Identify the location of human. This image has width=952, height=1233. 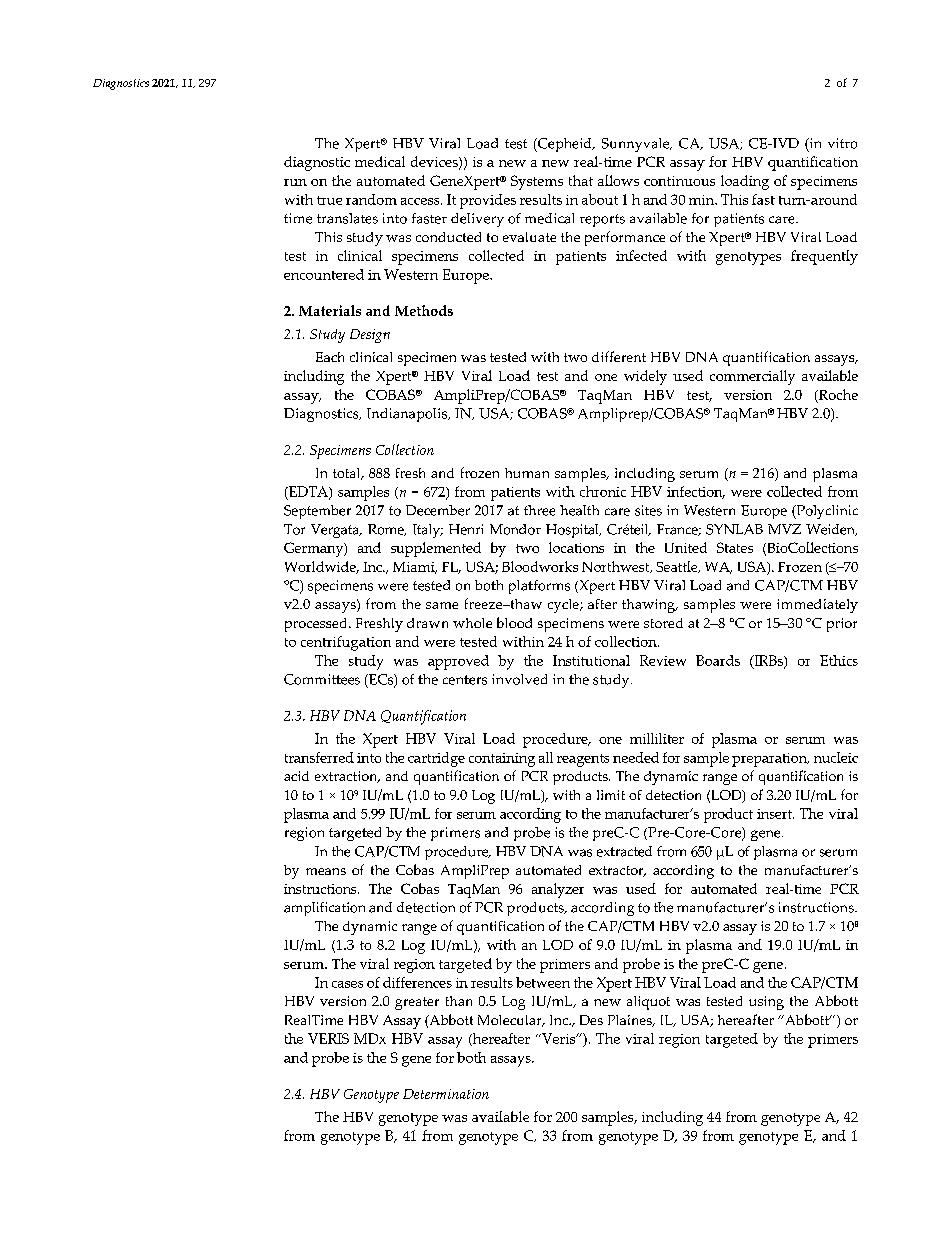
(527, 473).
